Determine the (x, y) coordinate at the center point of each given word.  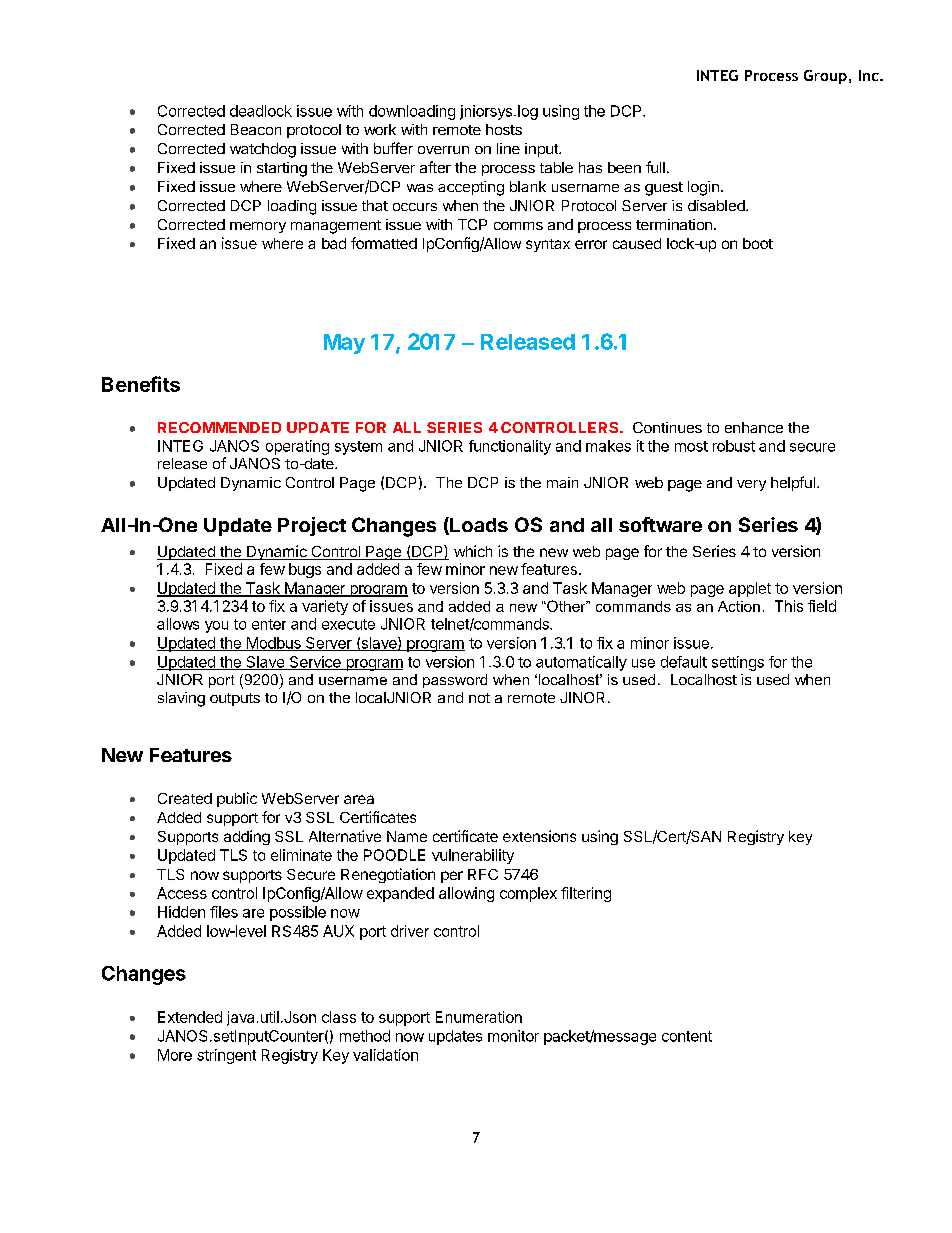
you (216, 627)
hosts (504, 129)
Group (825, 77)
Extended (190, 1017)
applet (750, 589)
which (473, 551)
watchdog (263, 150)
